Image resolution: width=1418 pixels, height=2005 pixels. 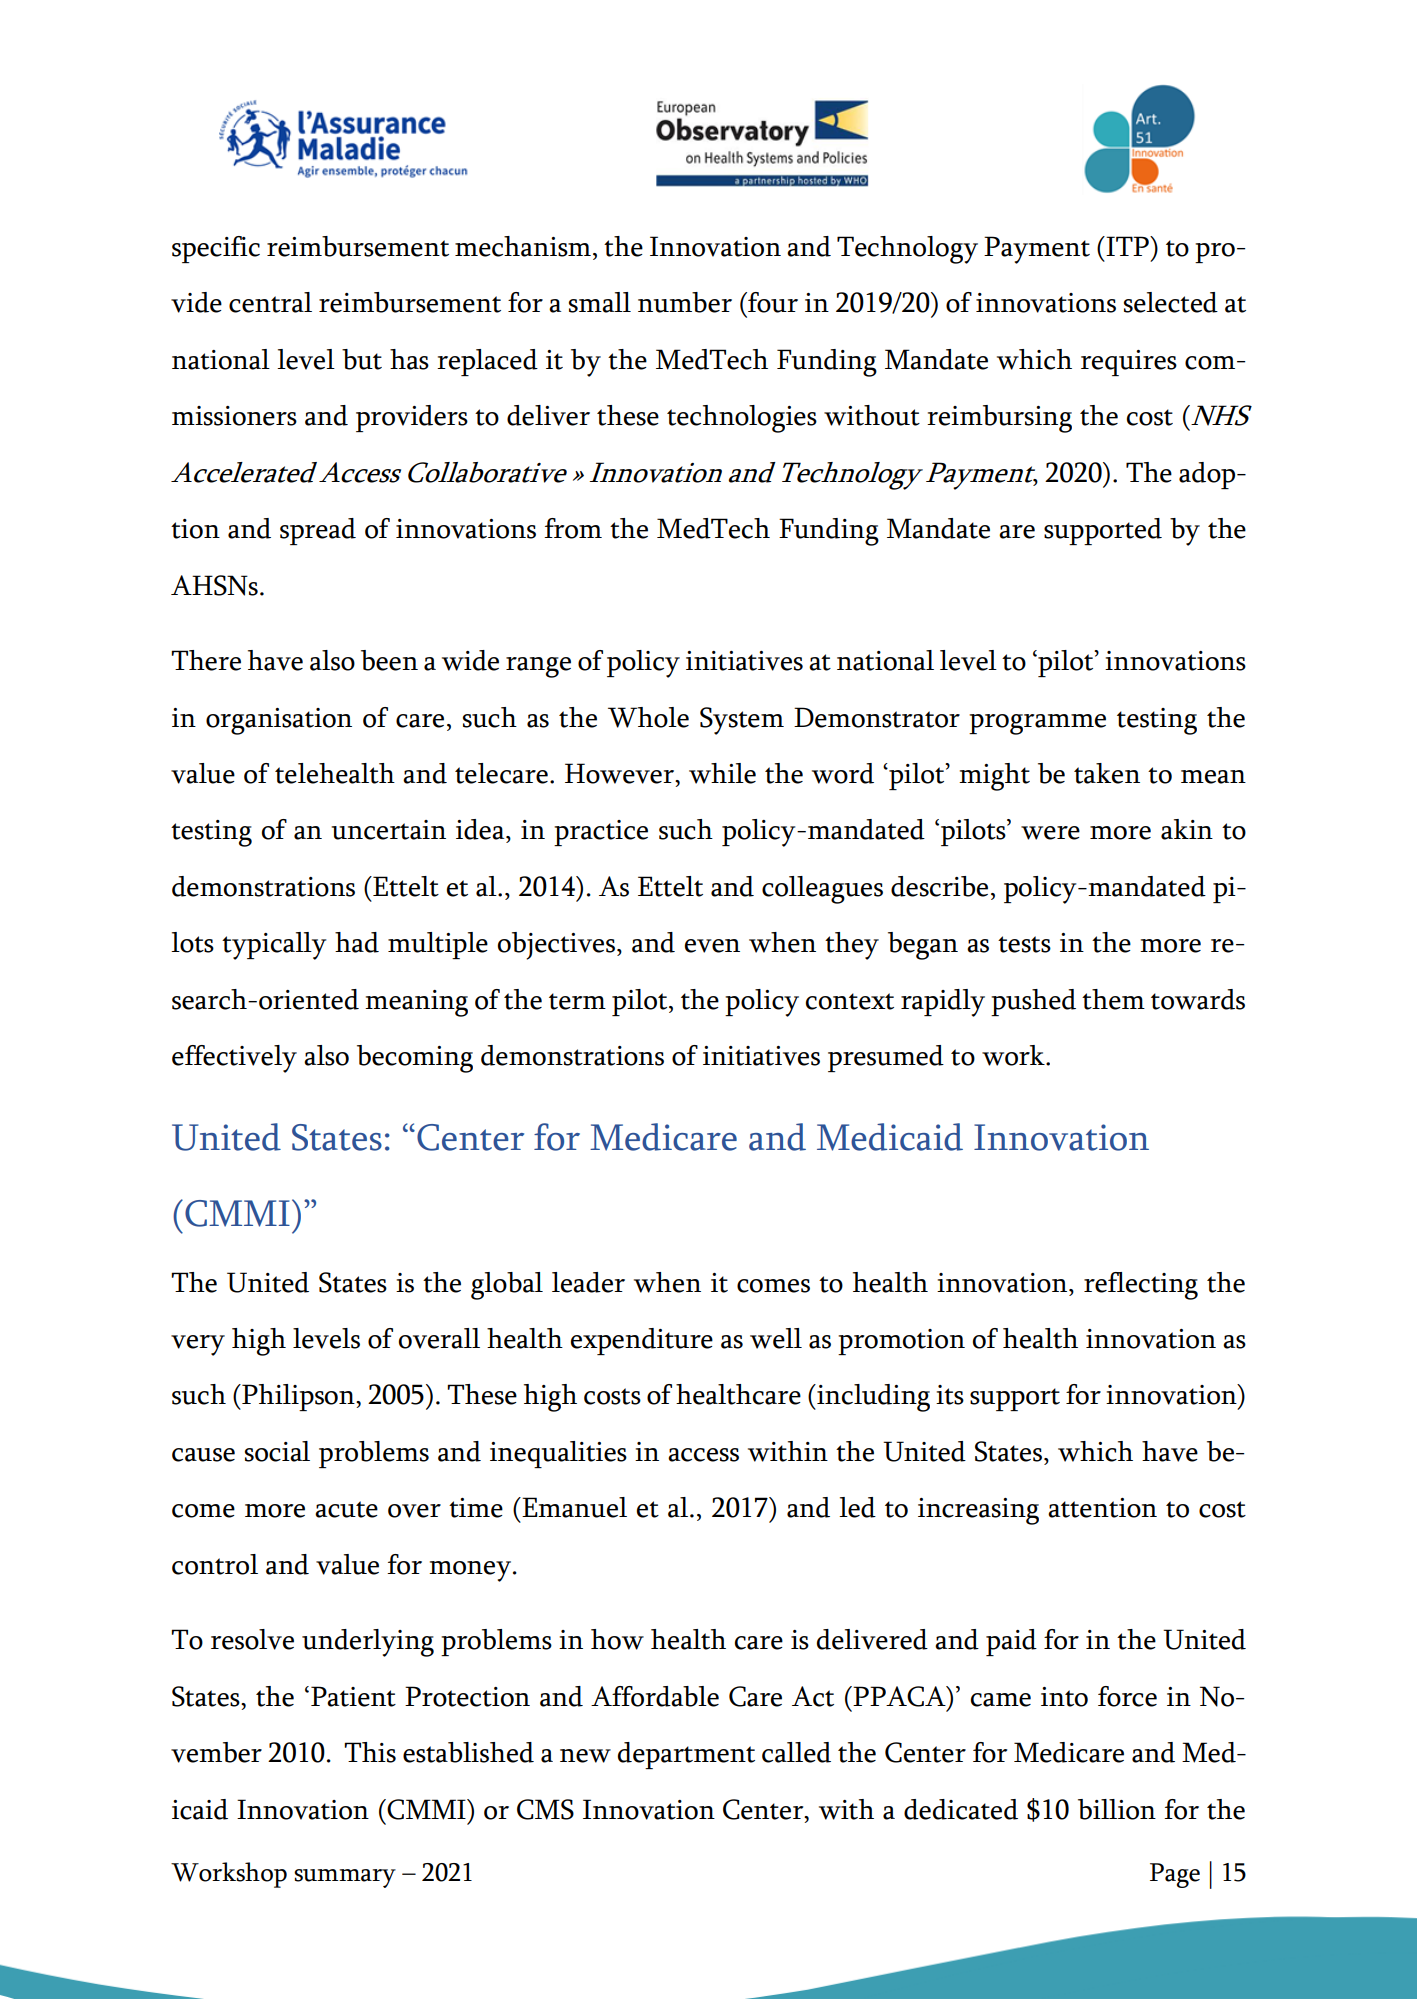 I want to click on but, so click(x=362, y=359).
